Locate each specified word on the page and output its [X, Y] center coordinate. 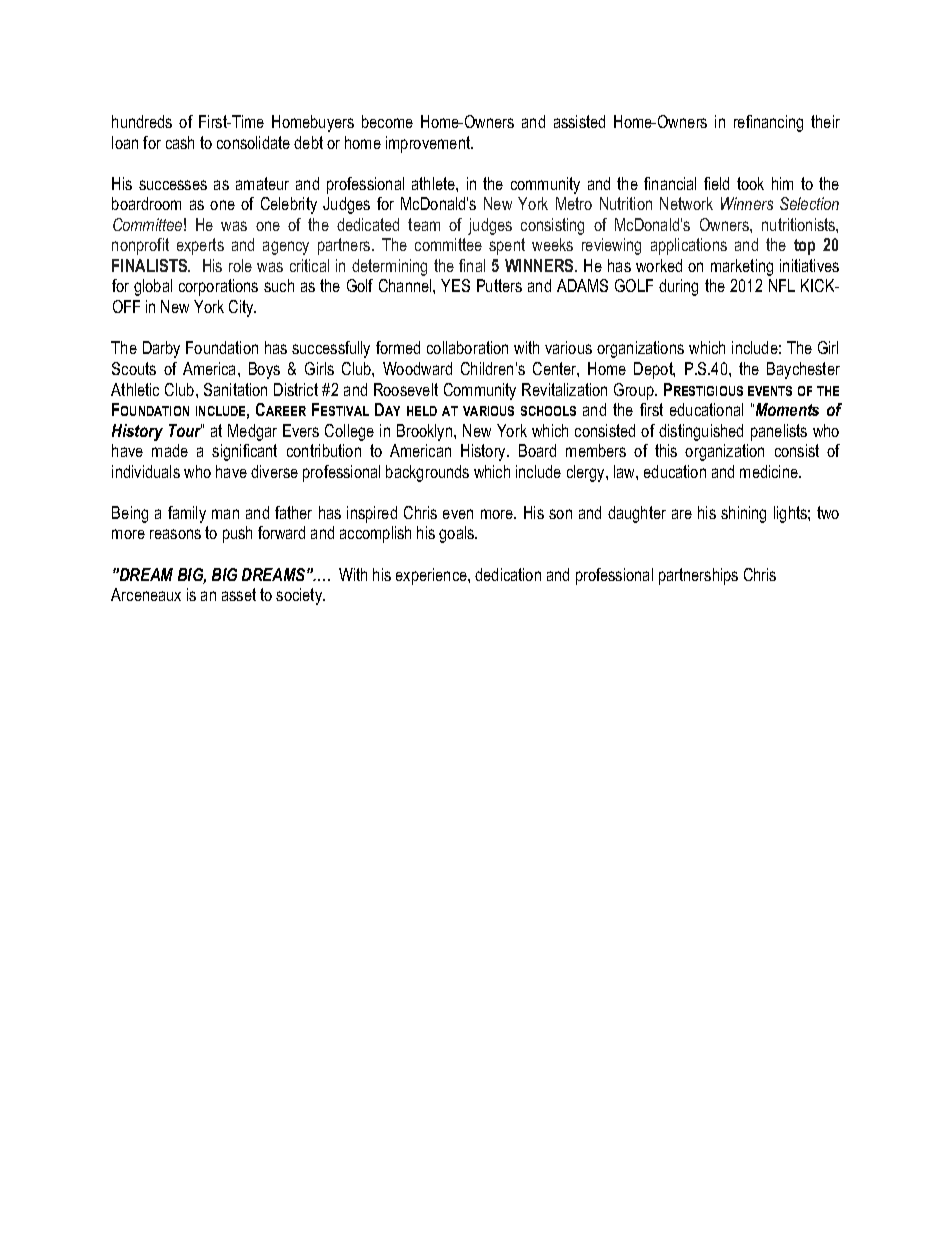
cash [180, 142]
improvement [429, 144]
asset [239, 594]
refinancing [768, 123]
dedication [508, 574]
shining [743, 514]
